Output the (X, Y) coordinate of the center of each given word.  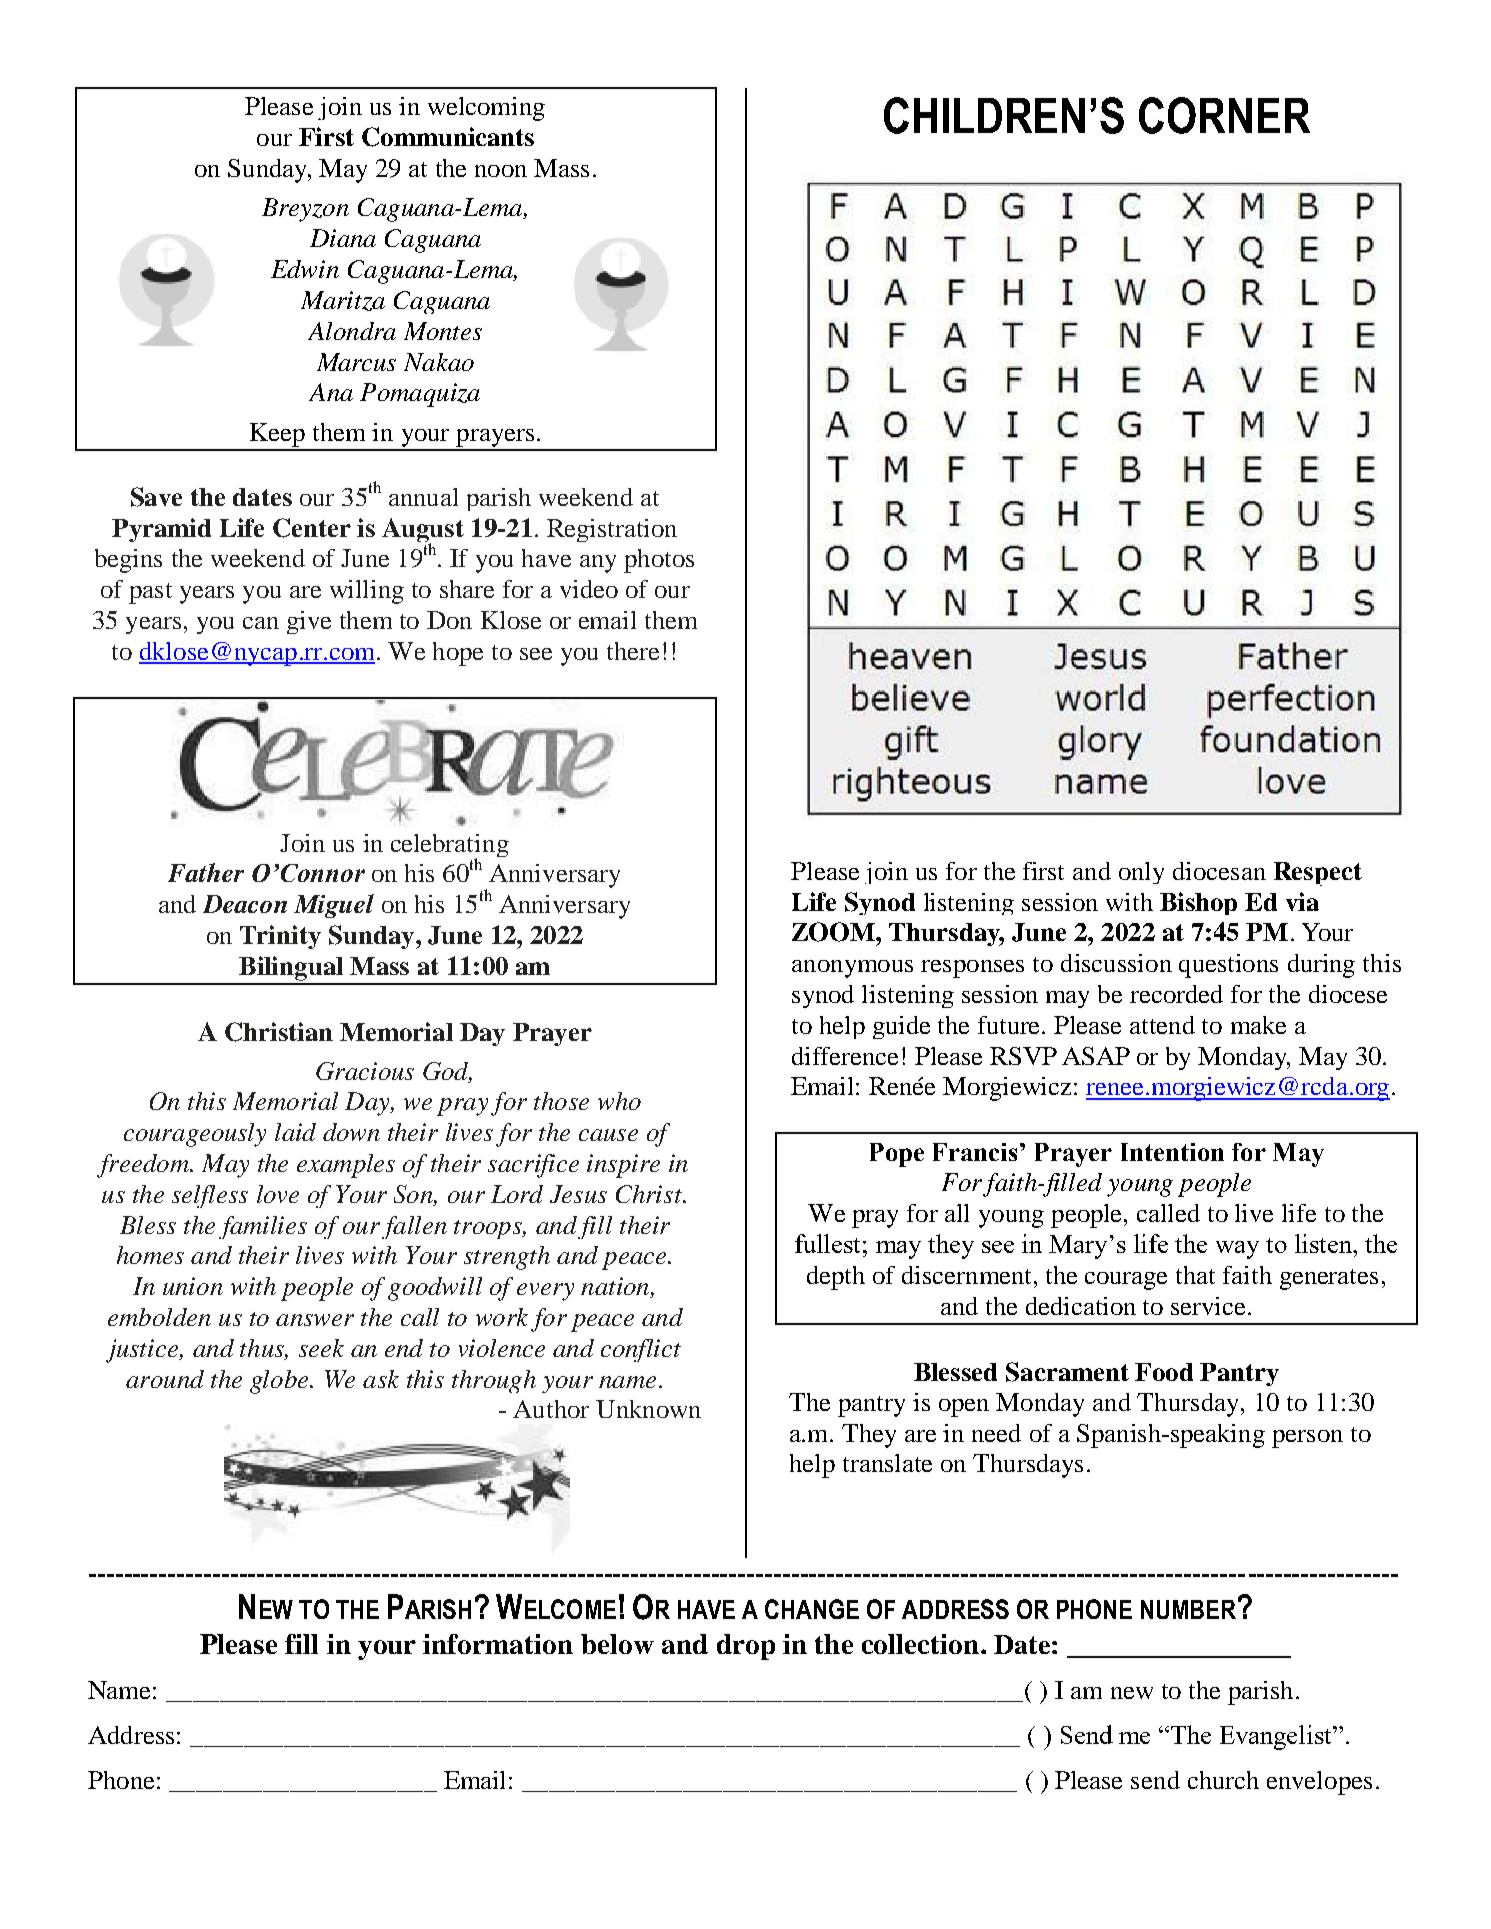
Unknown (648, 1409)
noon (501, 171)
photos (659, 561)
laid (295, 1132)
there (633, 651)
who (619, 1101)
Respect (1318, 874)
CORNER (1224, 115)
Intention (1172, 1152)
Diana (343, 238)
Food (1164, 1372)
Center (312, 528)
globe (280, 1382)
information (498, 1644)
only (1141, 873)
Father (206, 872)
